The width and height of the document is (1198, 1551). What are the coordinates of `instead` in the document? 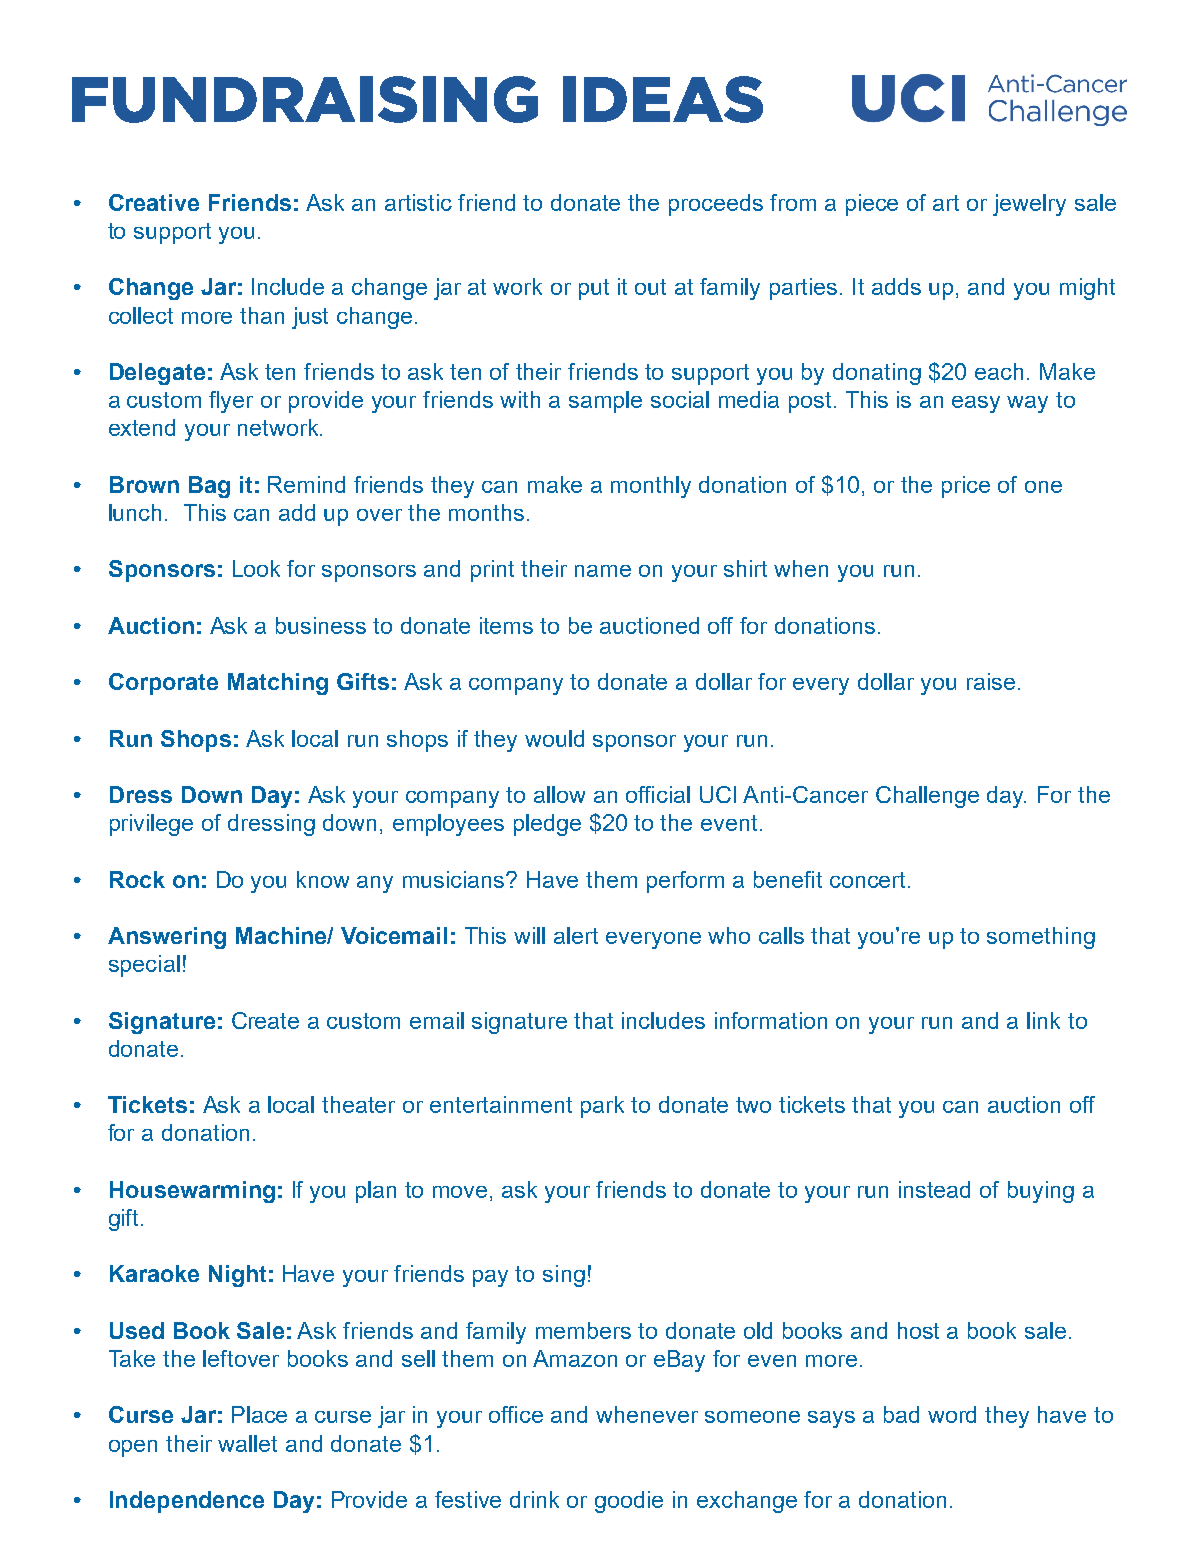 It's located at (934, 1189).
